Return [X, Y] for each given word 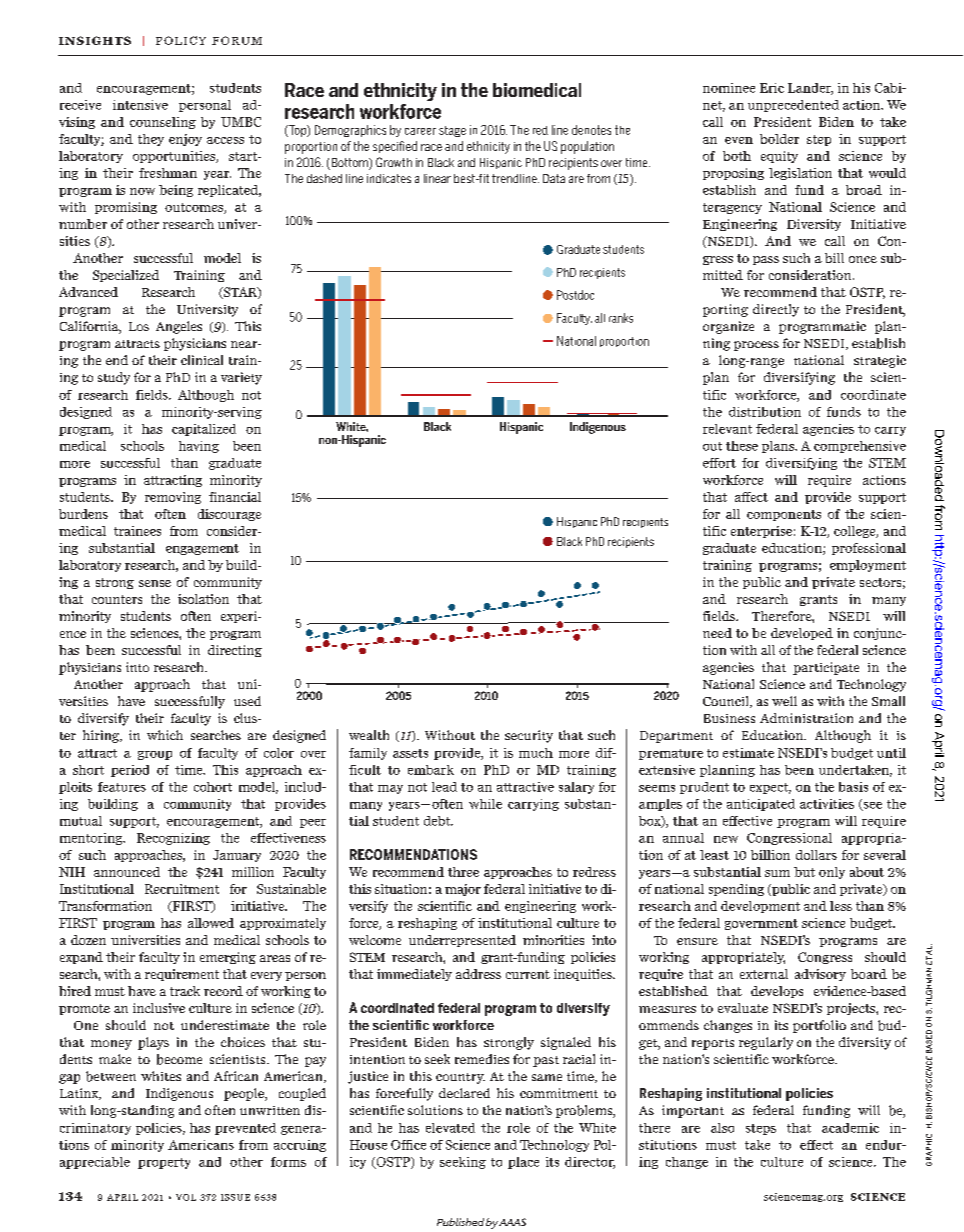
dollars [816, 855]
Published [460, 1222]
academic [850, 1128]
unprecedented [793, 106]
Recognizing [173, 839]
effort [719, 463]
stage [452, 131]
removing [173, 498]
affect [751, 497]
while [485, 804]
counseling [163, 123]
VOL [186, 1197]
